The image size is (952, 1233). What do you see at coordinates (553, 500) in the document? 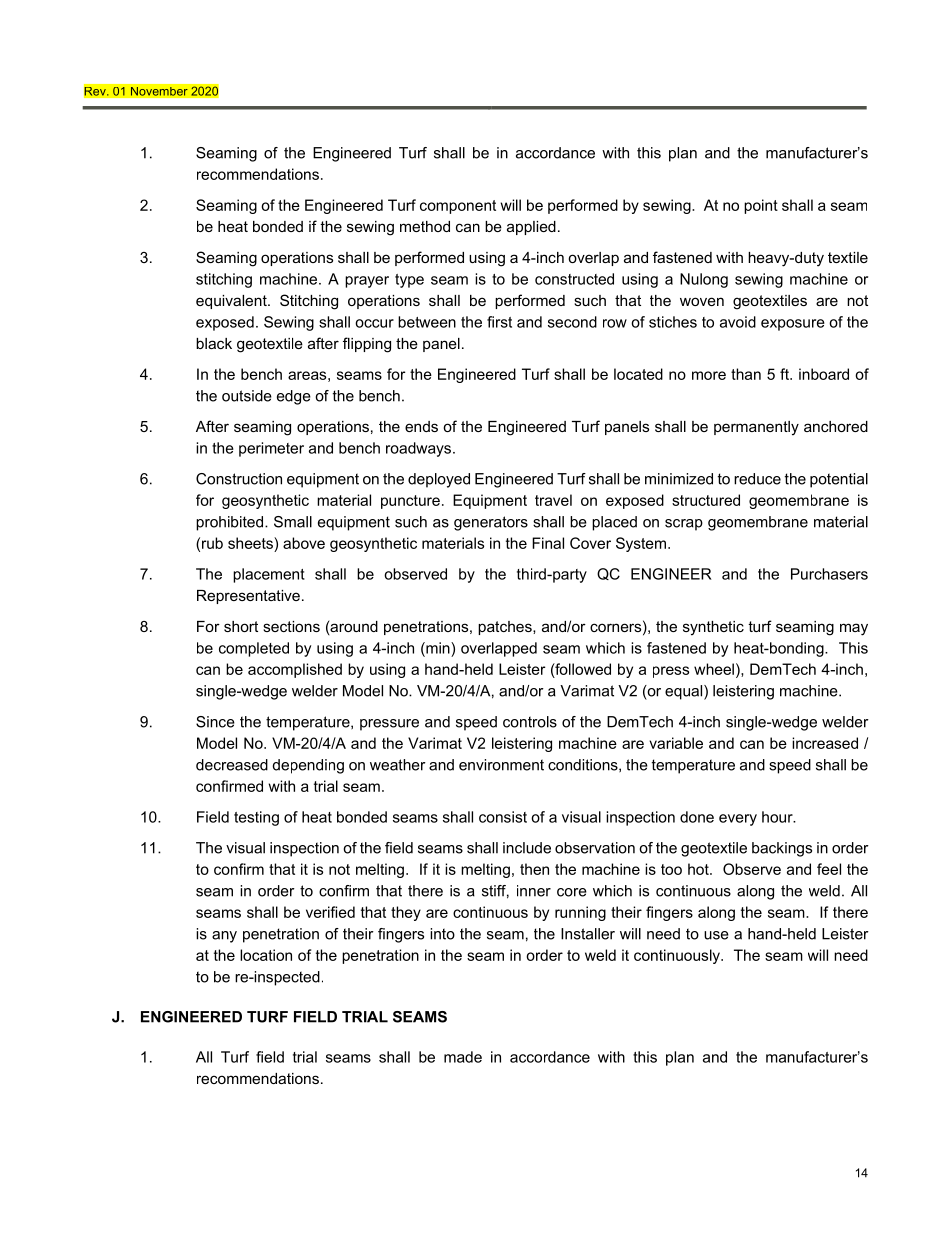
I see `travel` at bounding box center [553, 500].
